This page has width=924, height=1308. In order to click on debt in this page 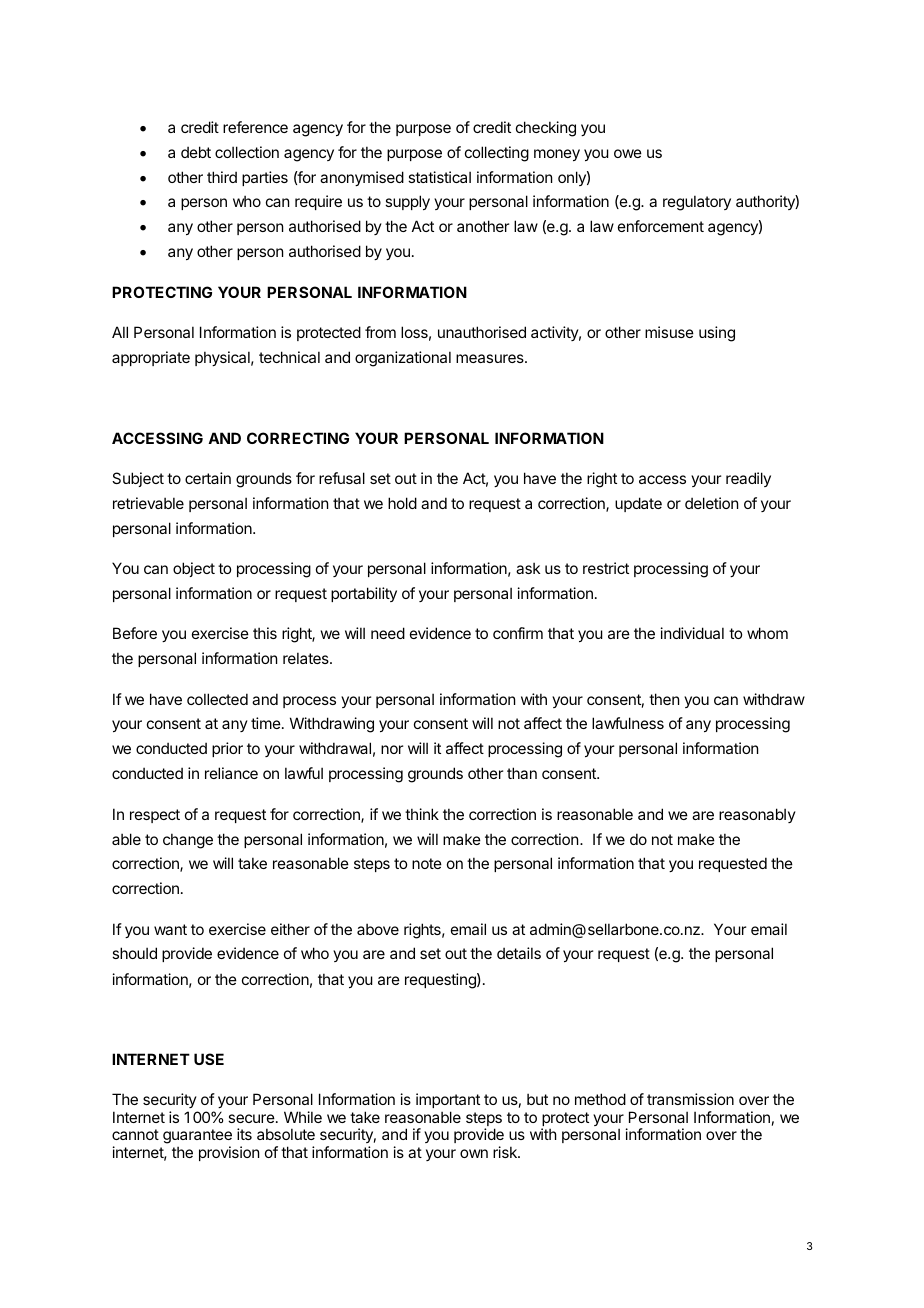, I will do `click(196, 152)`.
